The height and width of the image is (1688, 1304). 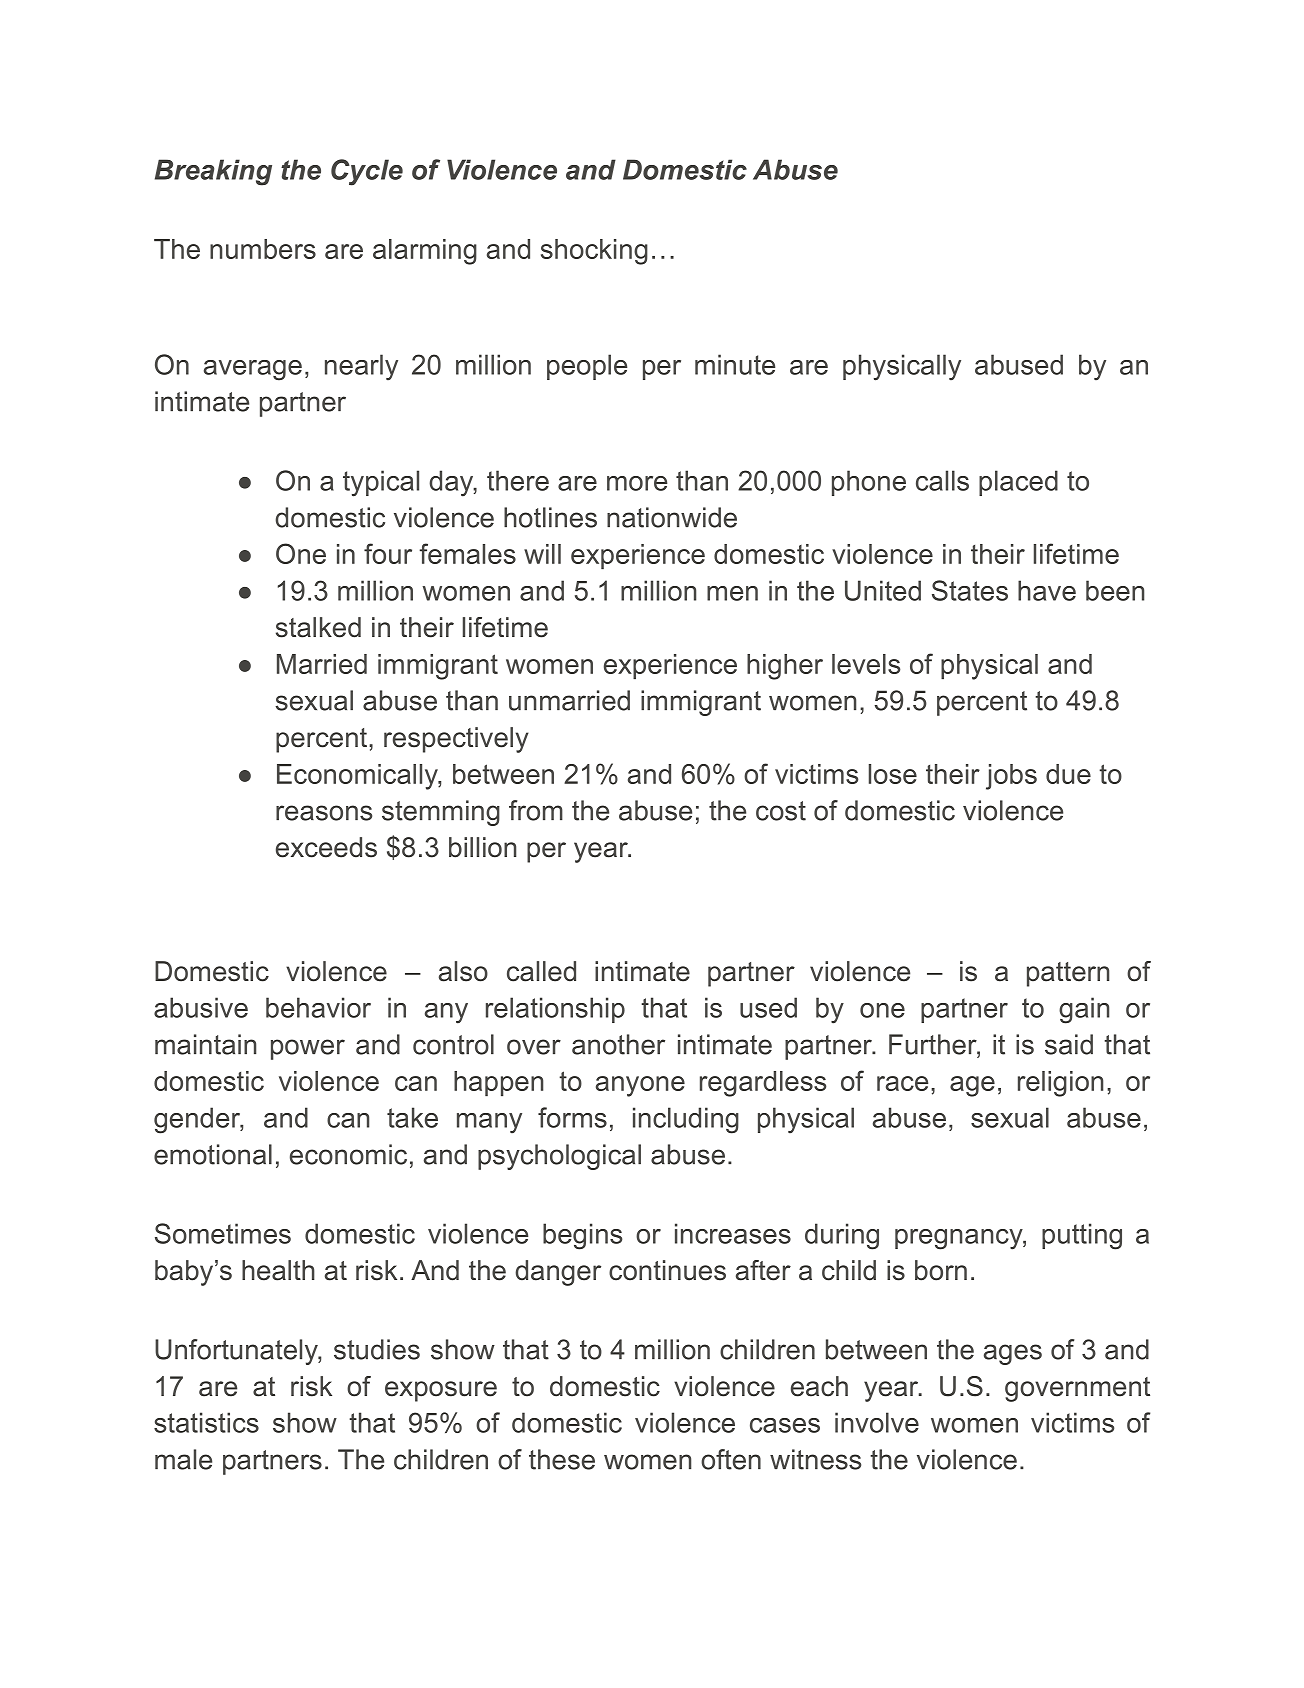 I want to click on religion, so click(x=1060, y=1084).
